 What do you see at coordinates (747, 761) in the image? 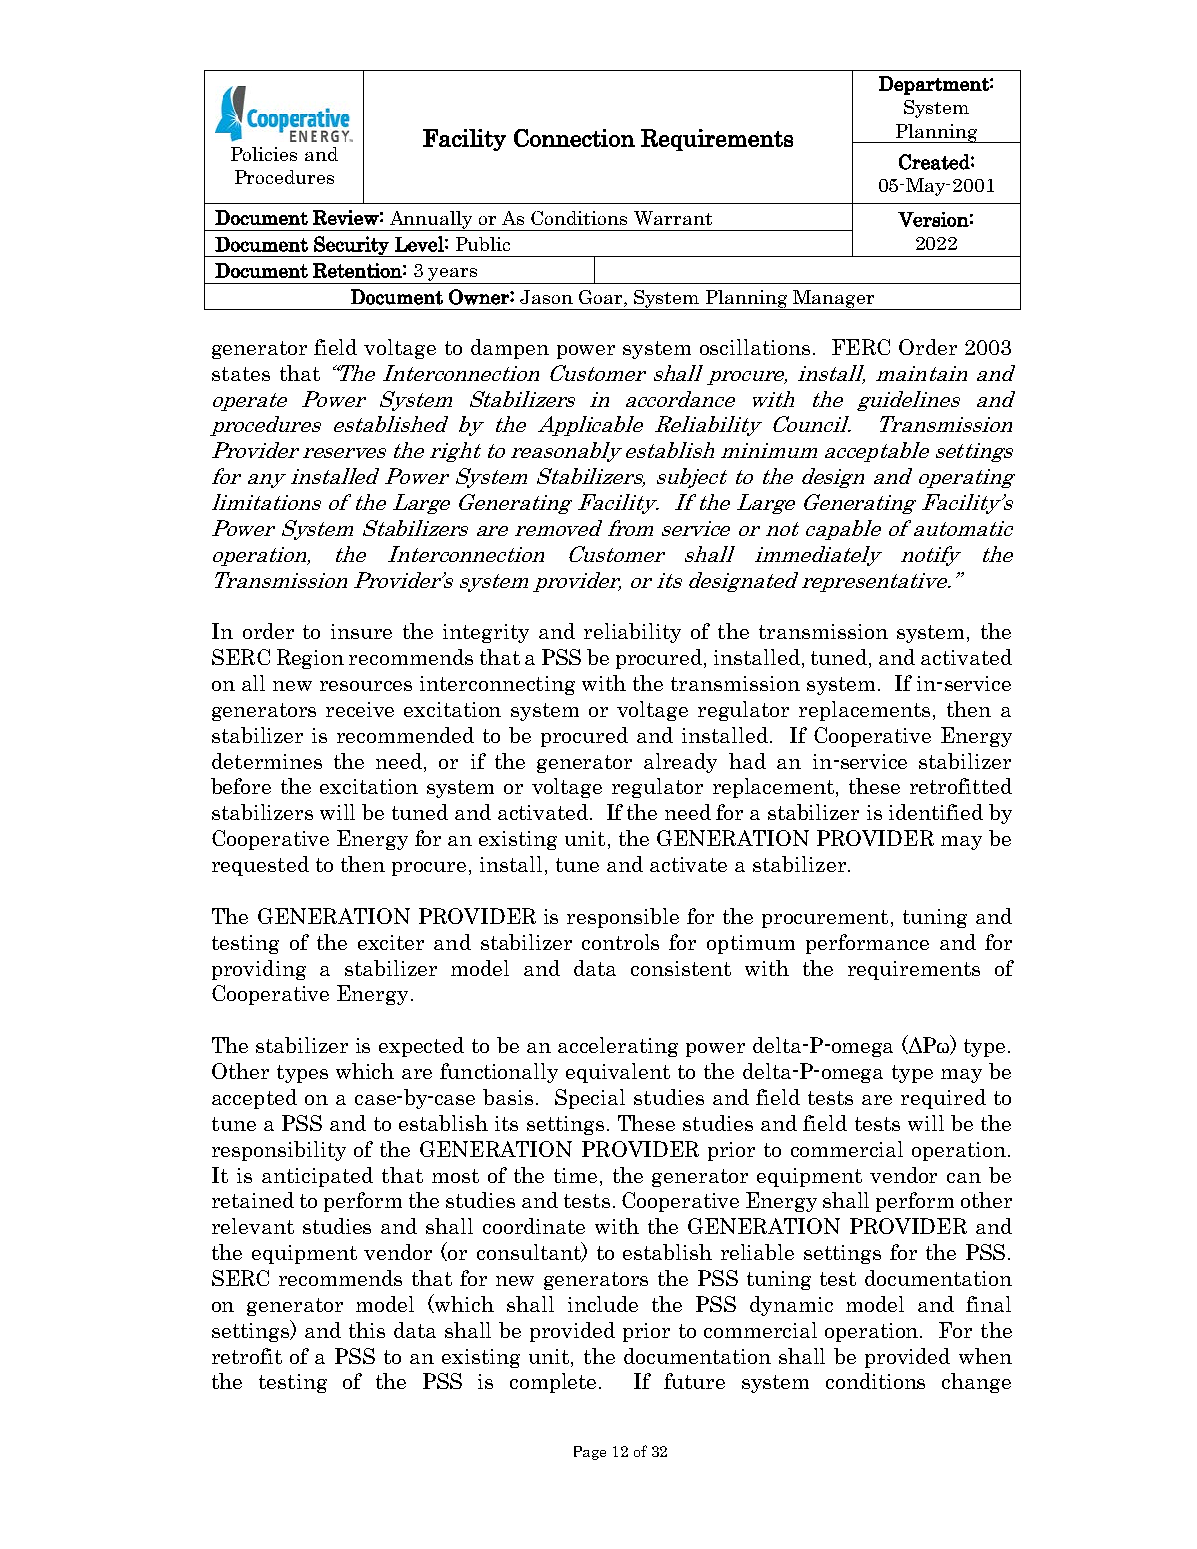
I see `had` at bounding box center [747, 761].
